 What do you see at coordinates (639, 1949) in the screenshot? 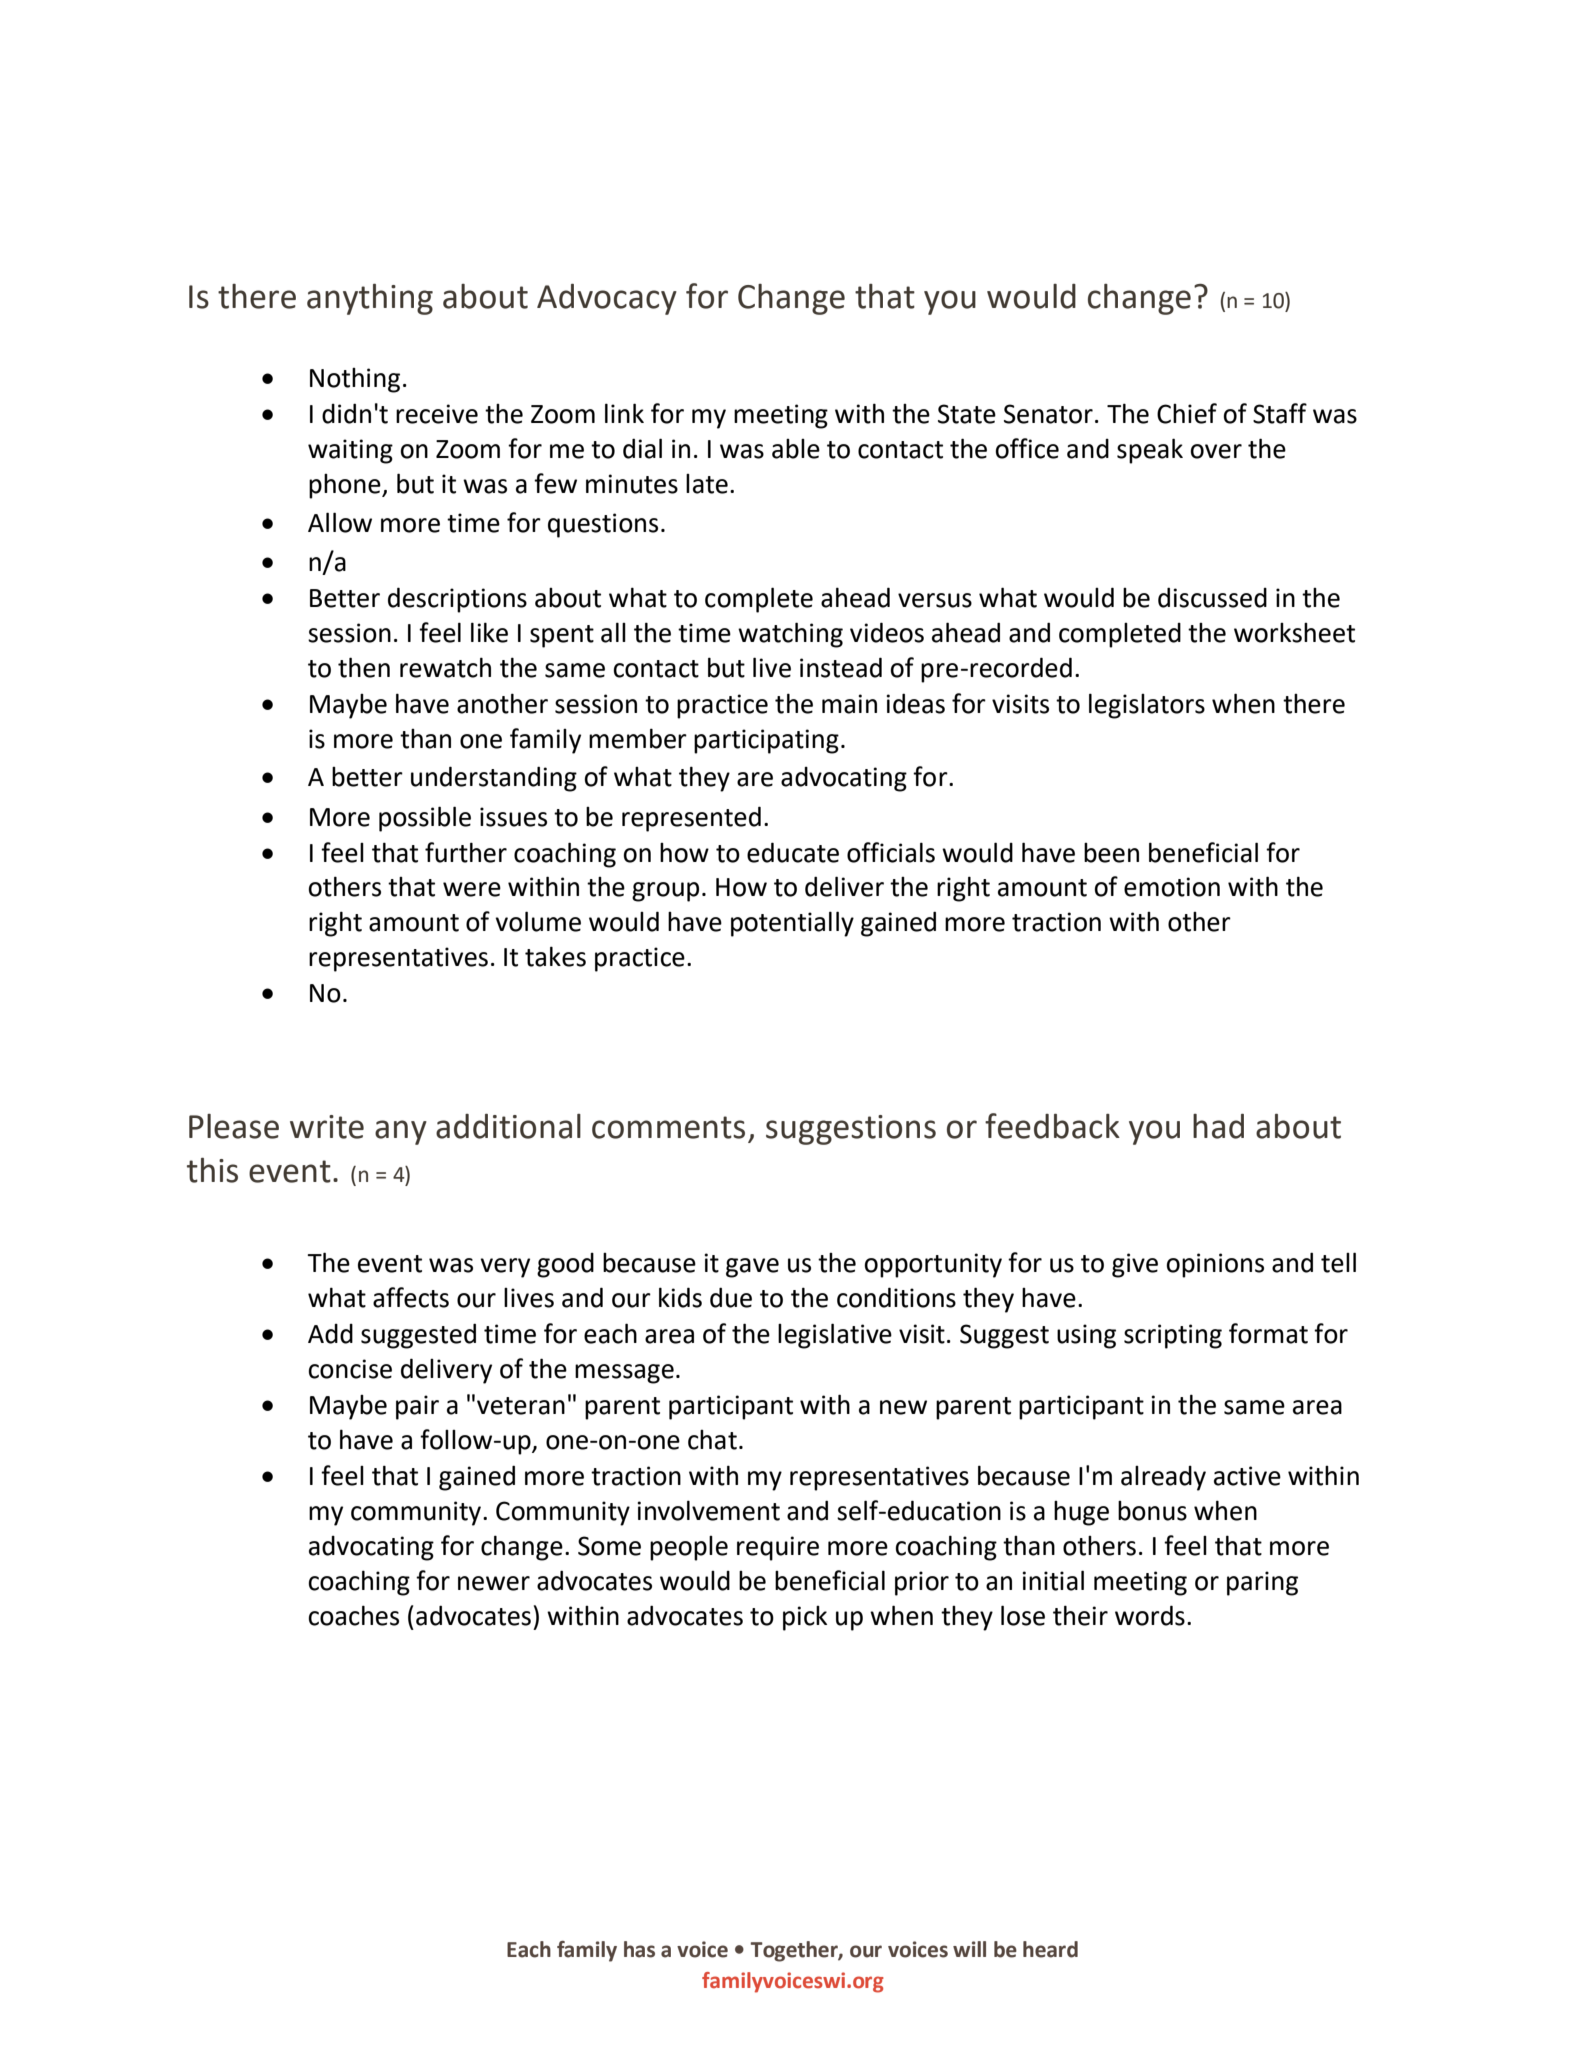
I see `has` at bounding box center [639, 1949].
